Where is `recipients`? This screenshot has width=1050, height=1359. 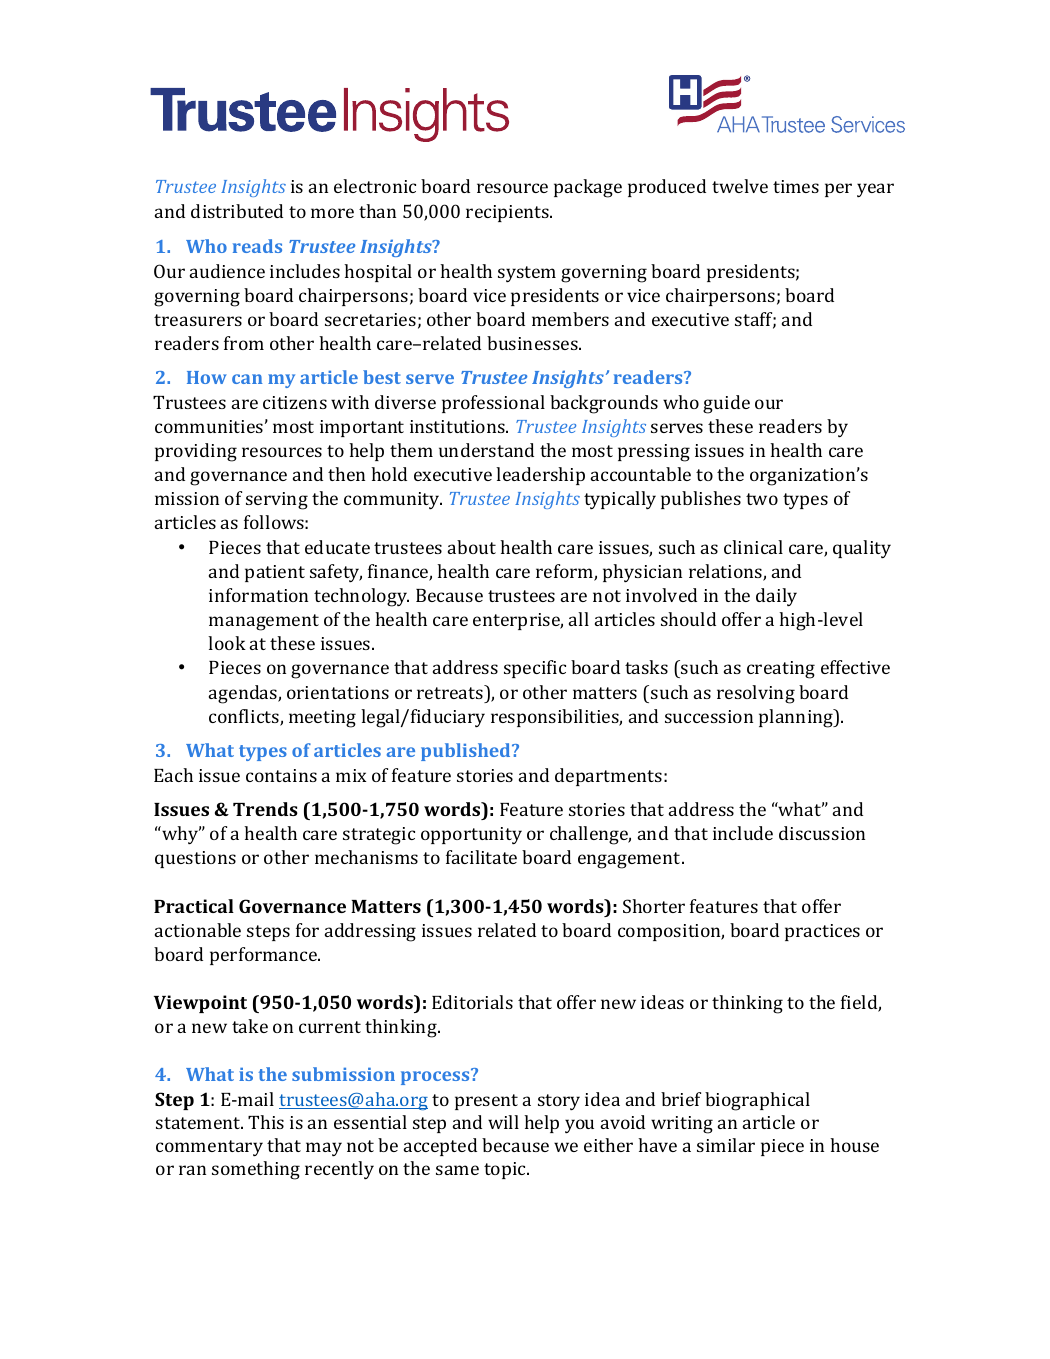 recipients is located at coordinates (508, 213).
